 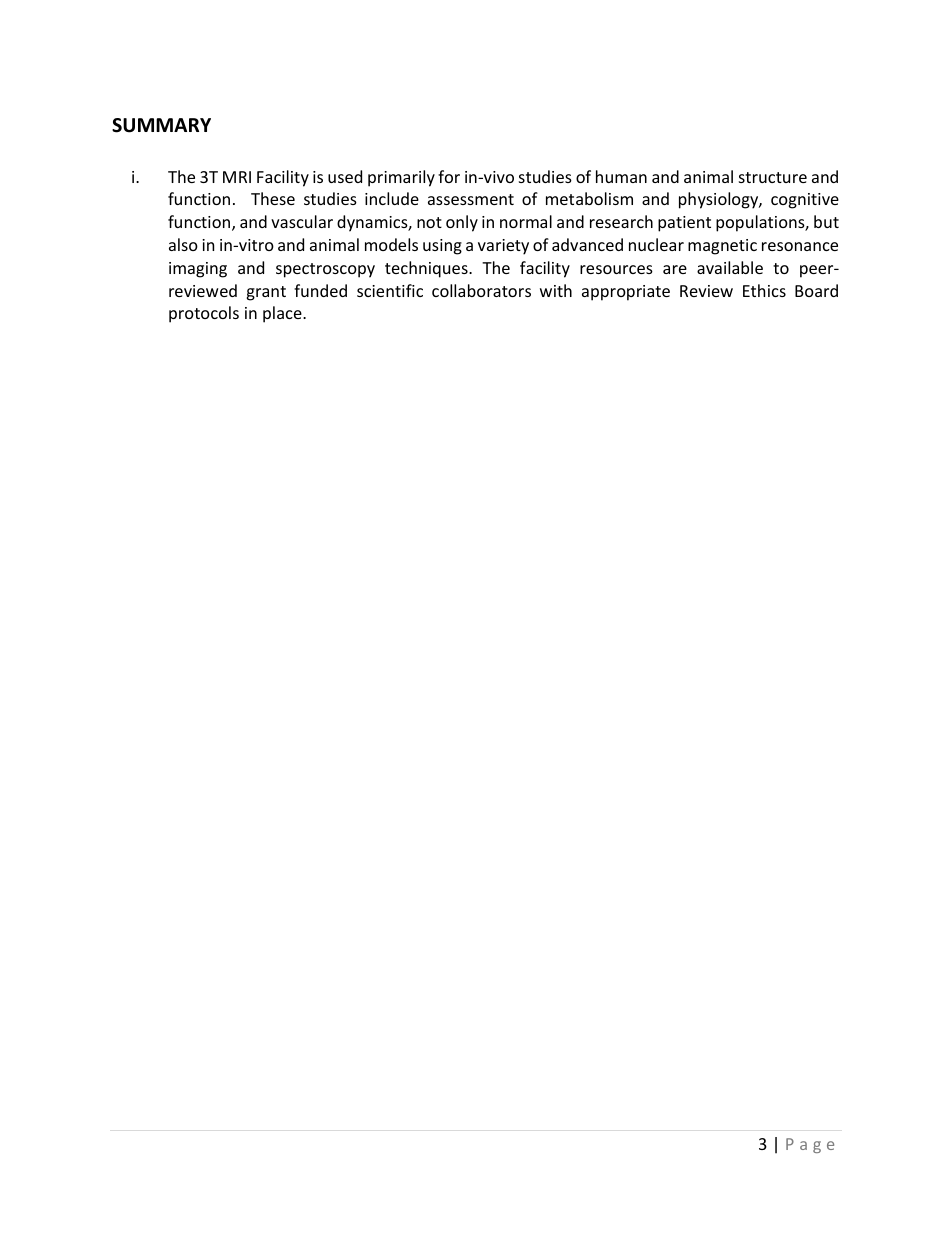 I want to click on assessment, so click(x=471, y=199).
